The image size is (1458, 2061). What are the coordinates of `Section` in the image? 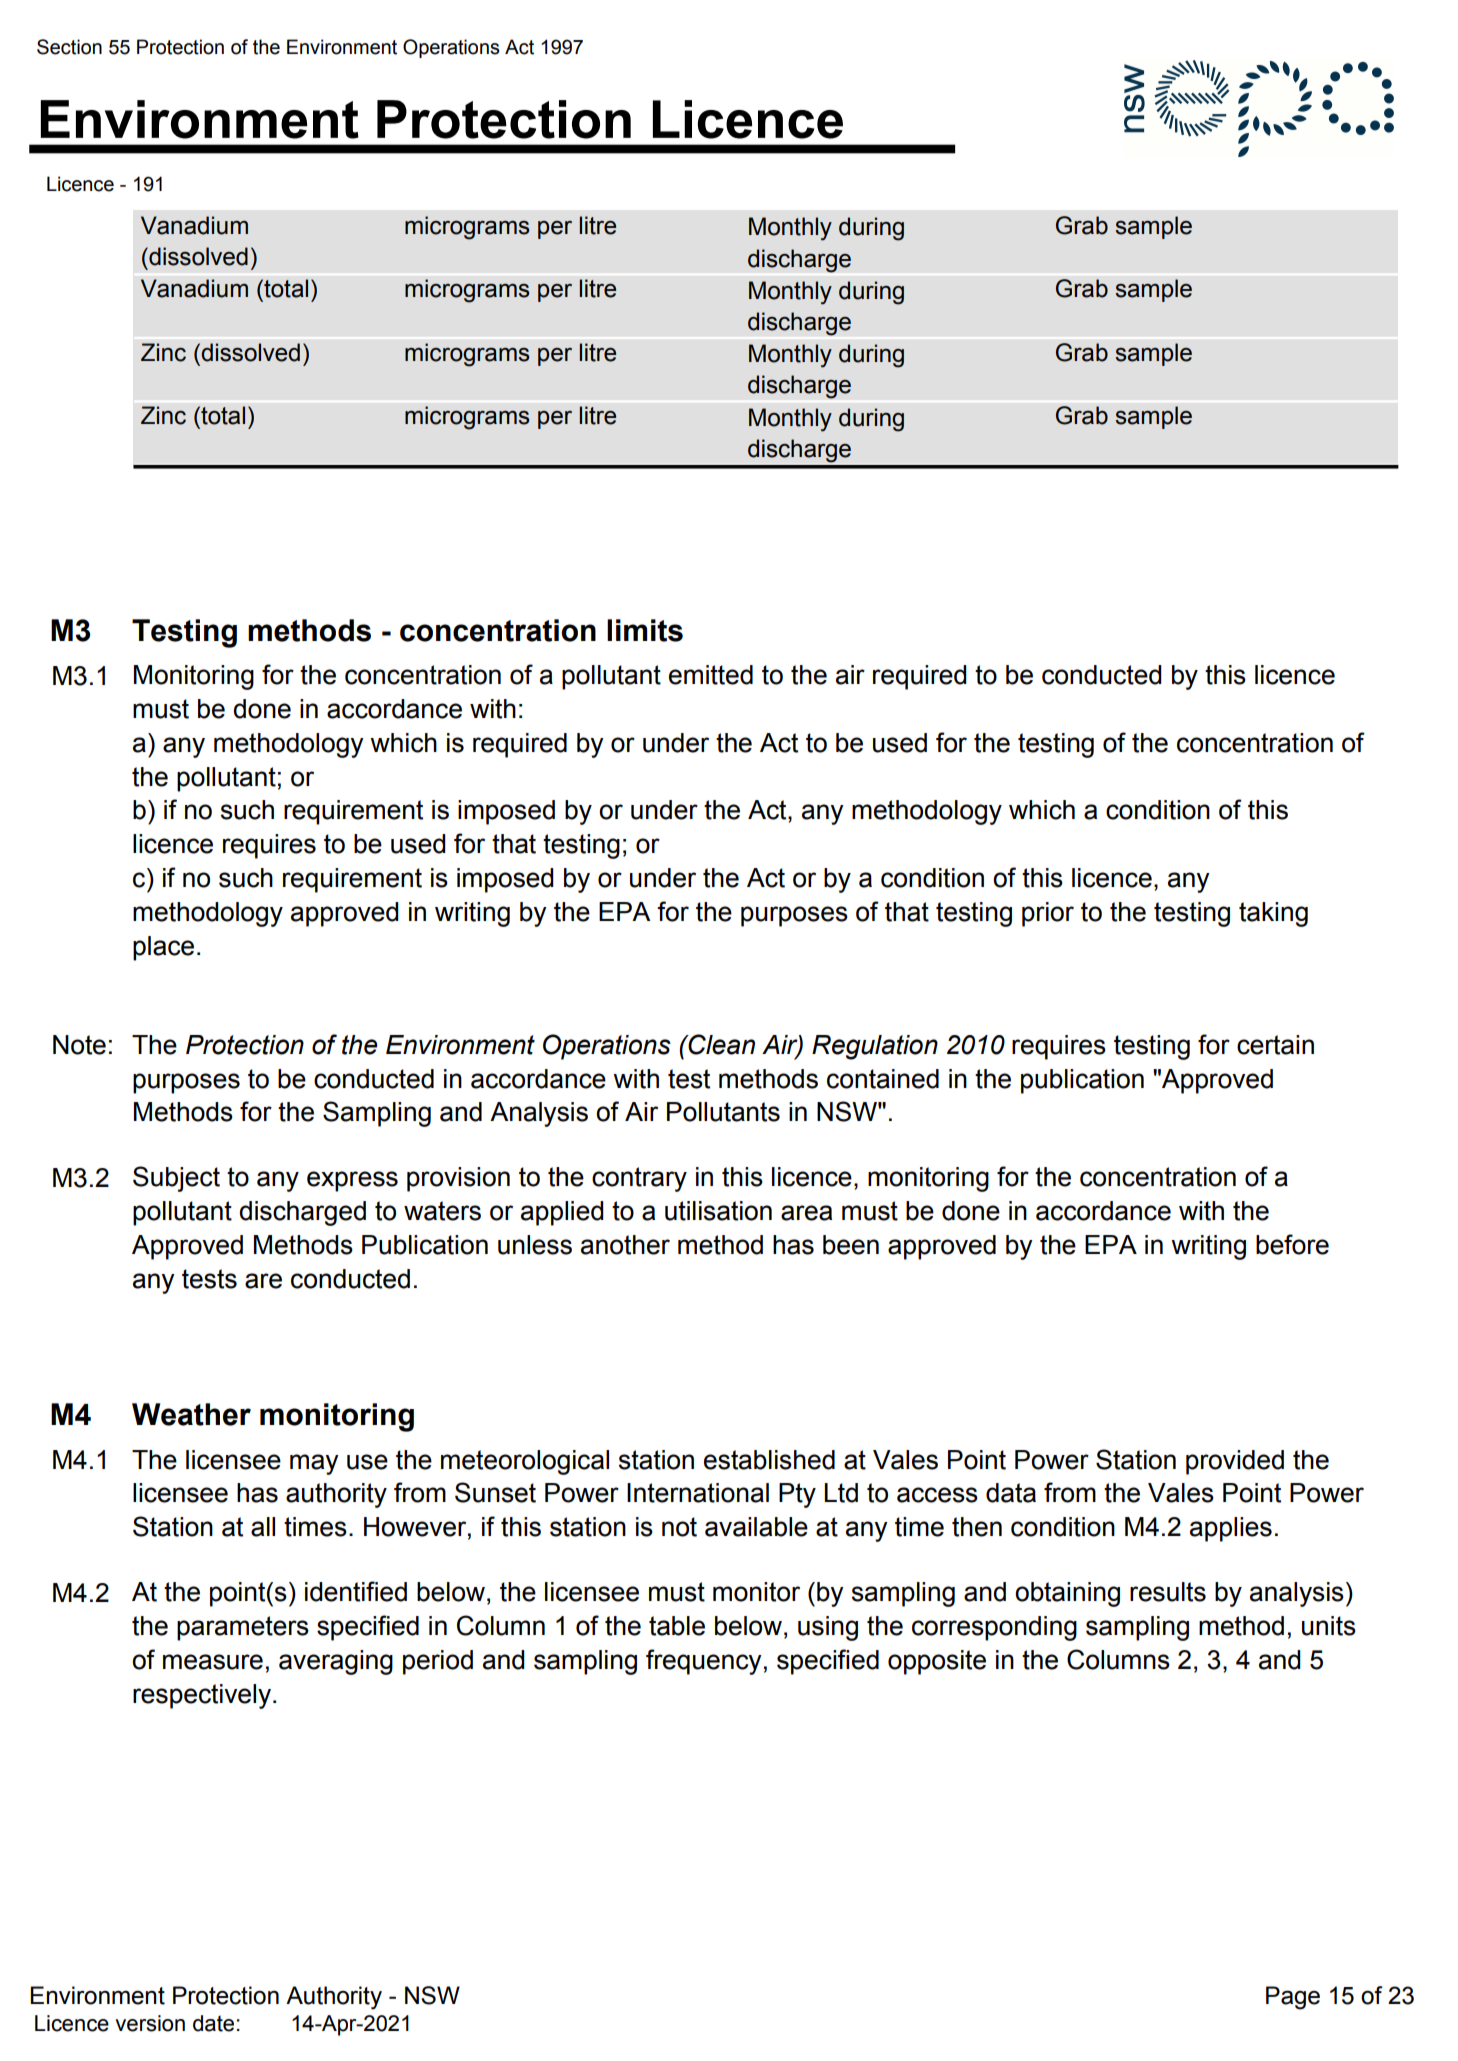 It's located at (69, 47).
